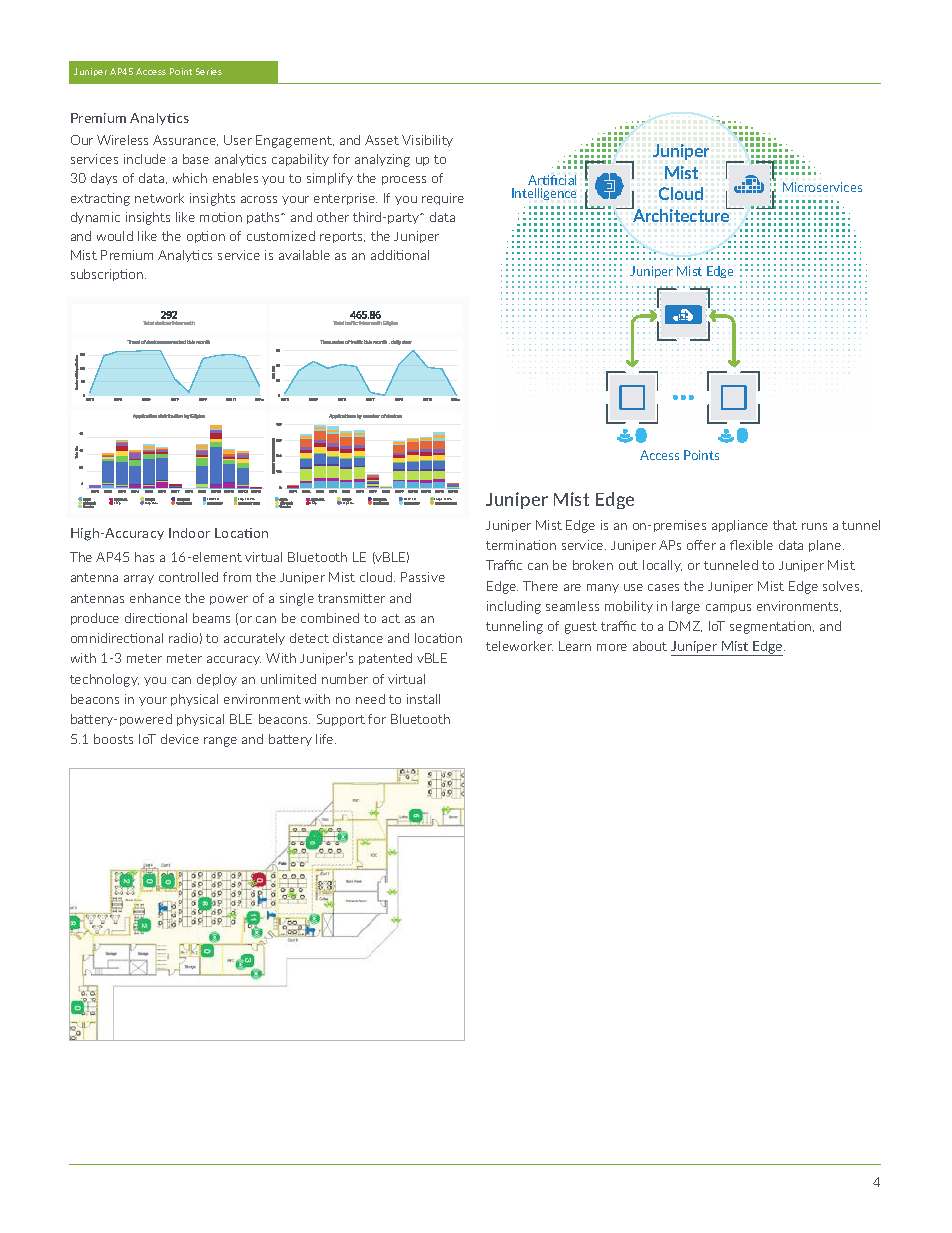  What do you see at coordinates (751, 545) in the screenshot?
I see `flexible` at bounding box center [751, 545].
